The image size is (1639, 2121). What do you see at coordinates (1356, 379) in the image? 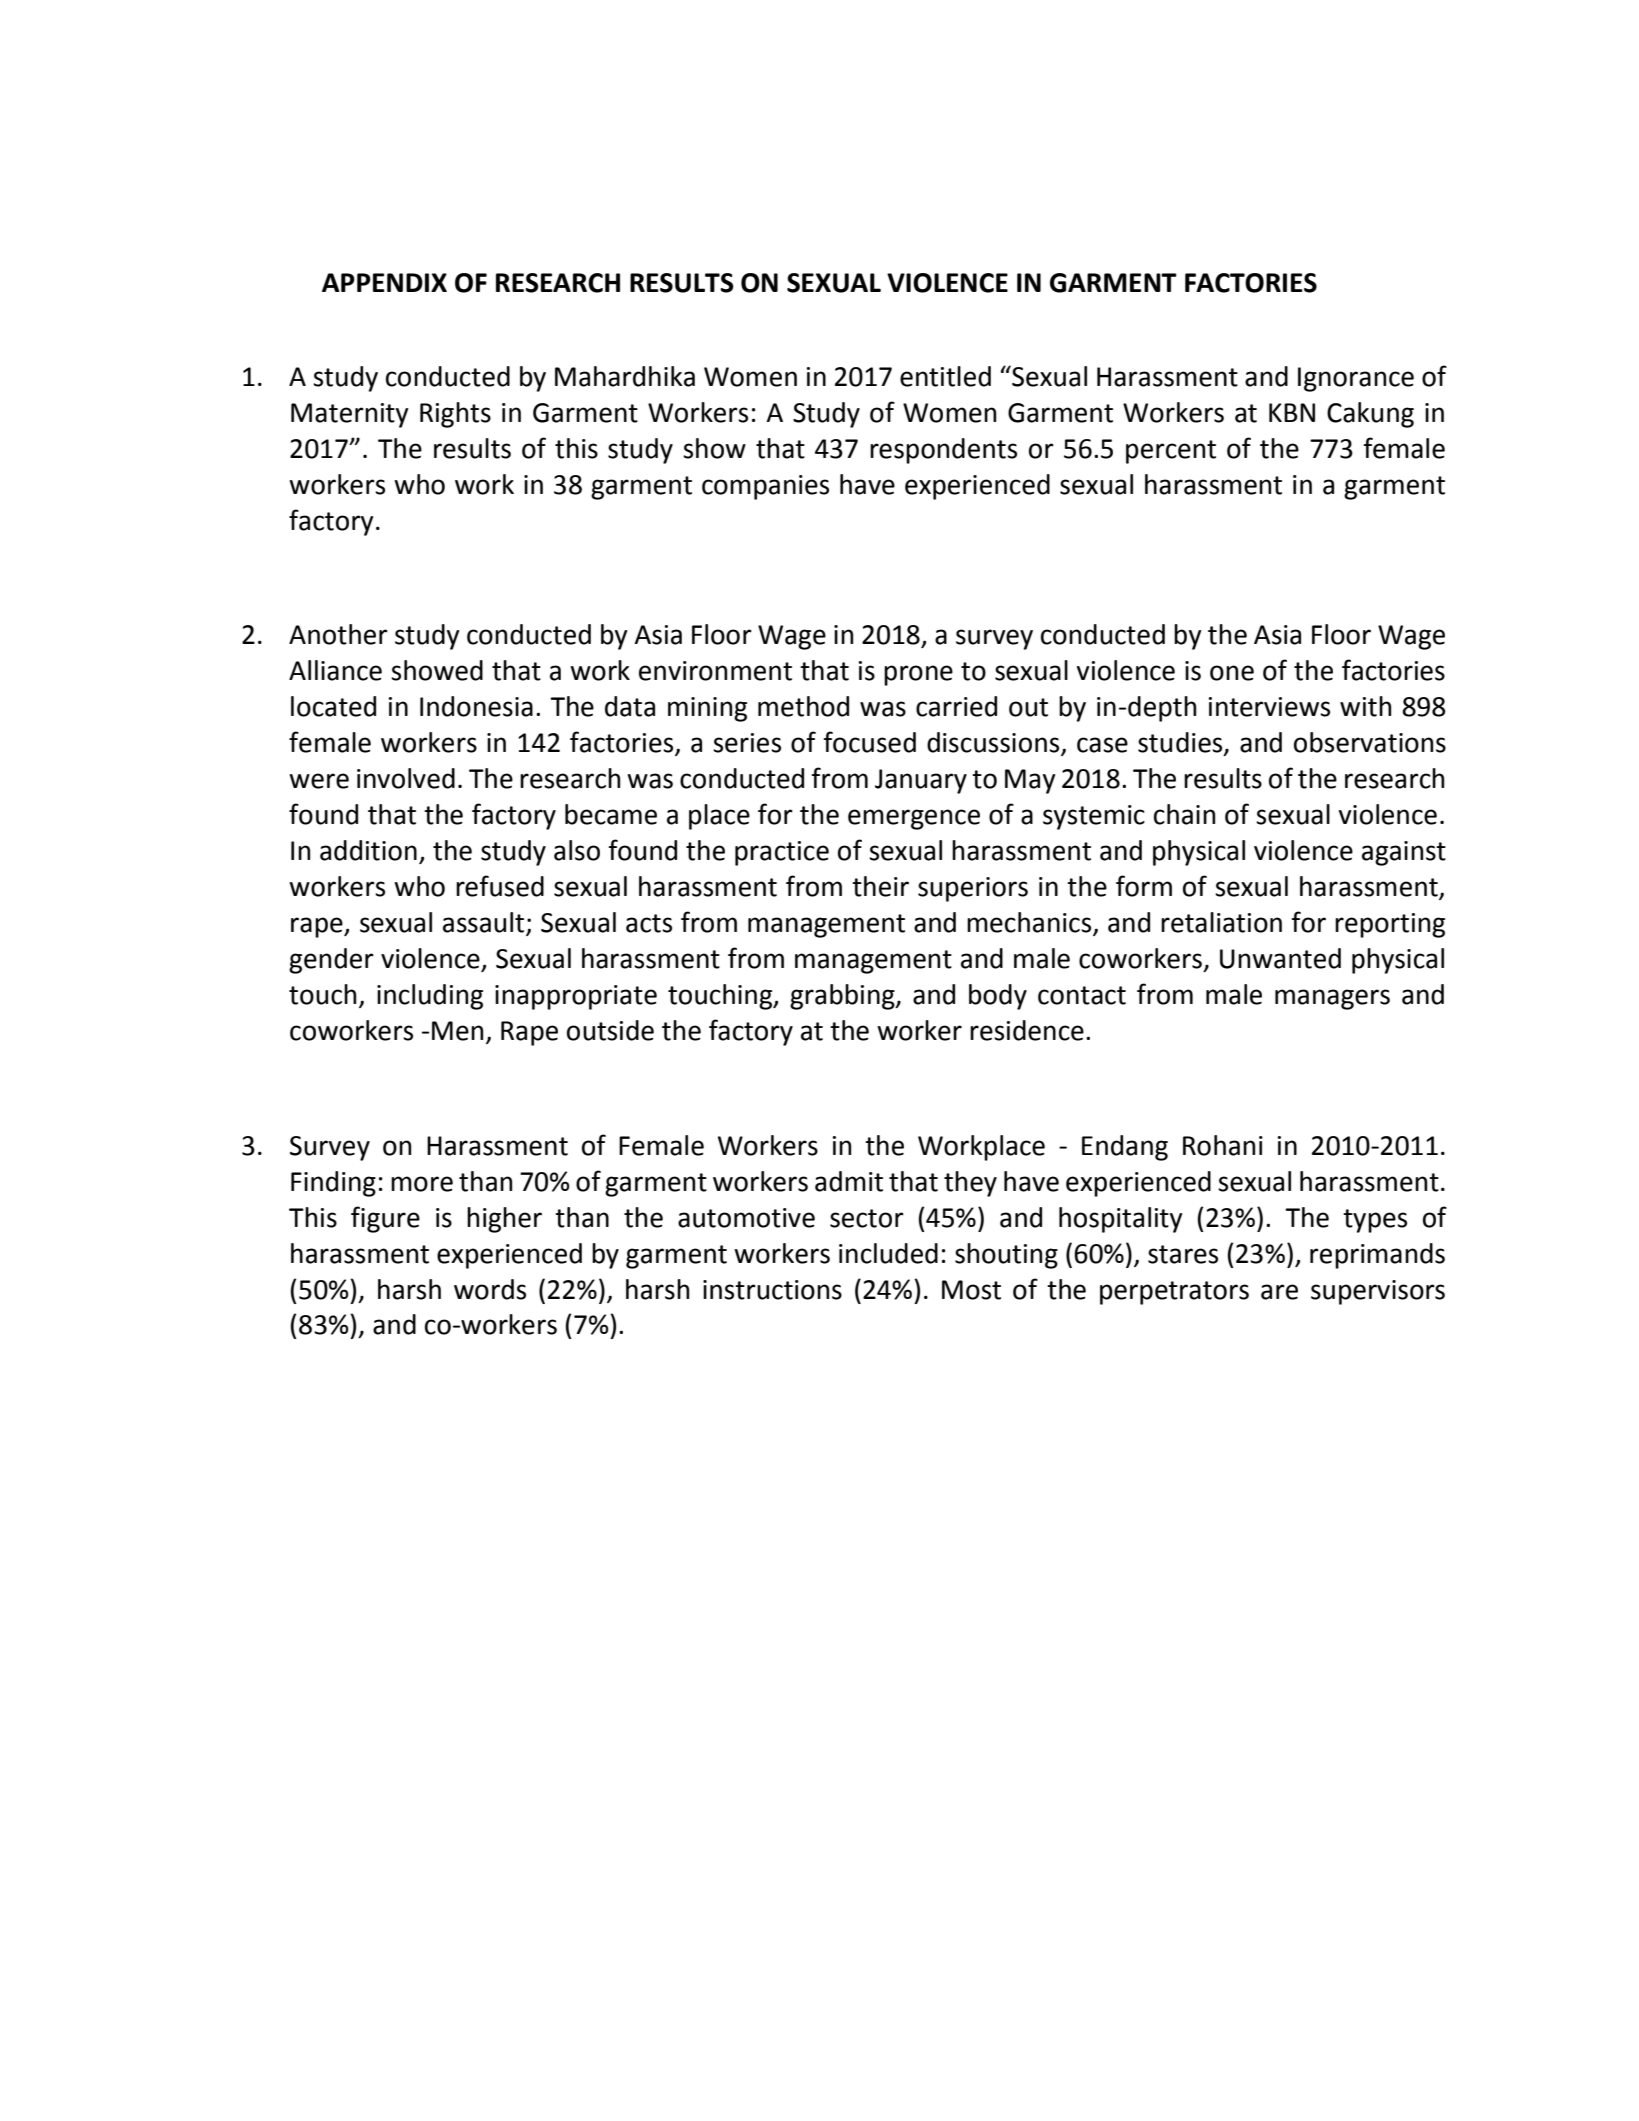
I see `Ignorance` at bounding box center [1356, 379].
